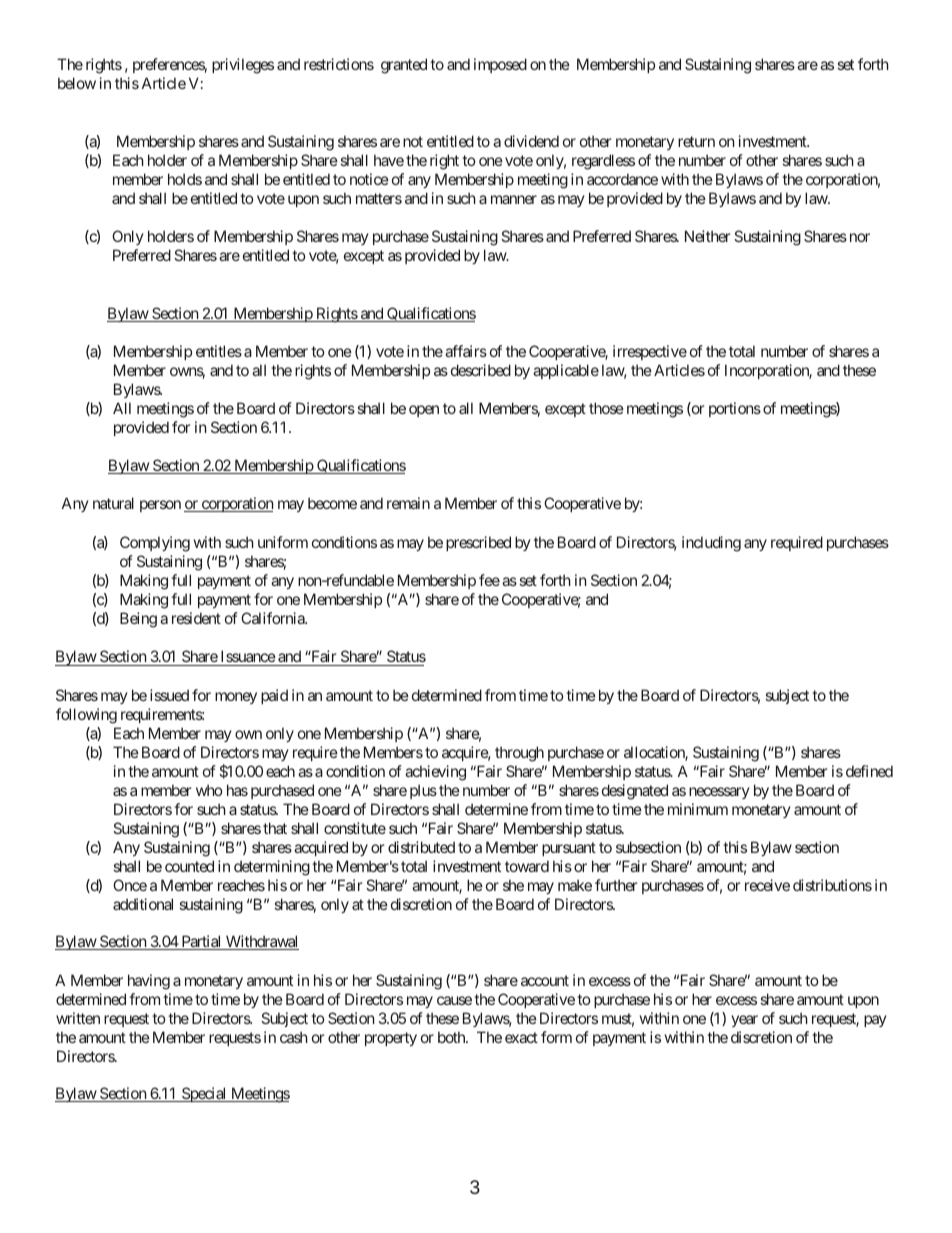 The width and height of the screenshot is (952, 1233). I want to click on including, so click(711, 544).
